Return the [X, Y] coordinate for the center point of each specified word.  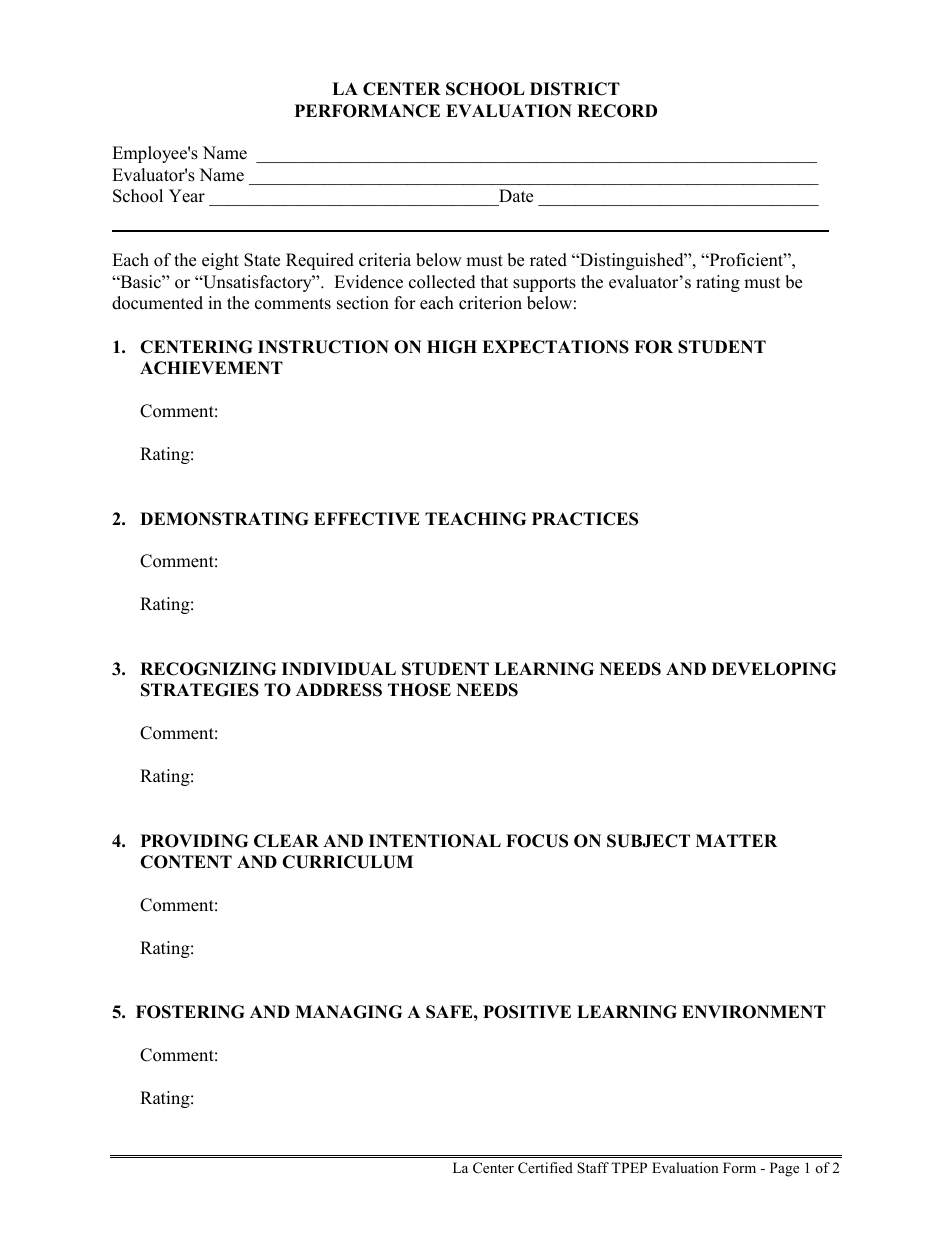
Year [187, 196]
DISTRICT [575, 89]
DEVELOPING [774, 669]
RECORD [617, 111]
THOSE [419, 690]
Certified [545, 1168]
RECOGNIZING [208, 669]
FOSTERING [190, 1012]
